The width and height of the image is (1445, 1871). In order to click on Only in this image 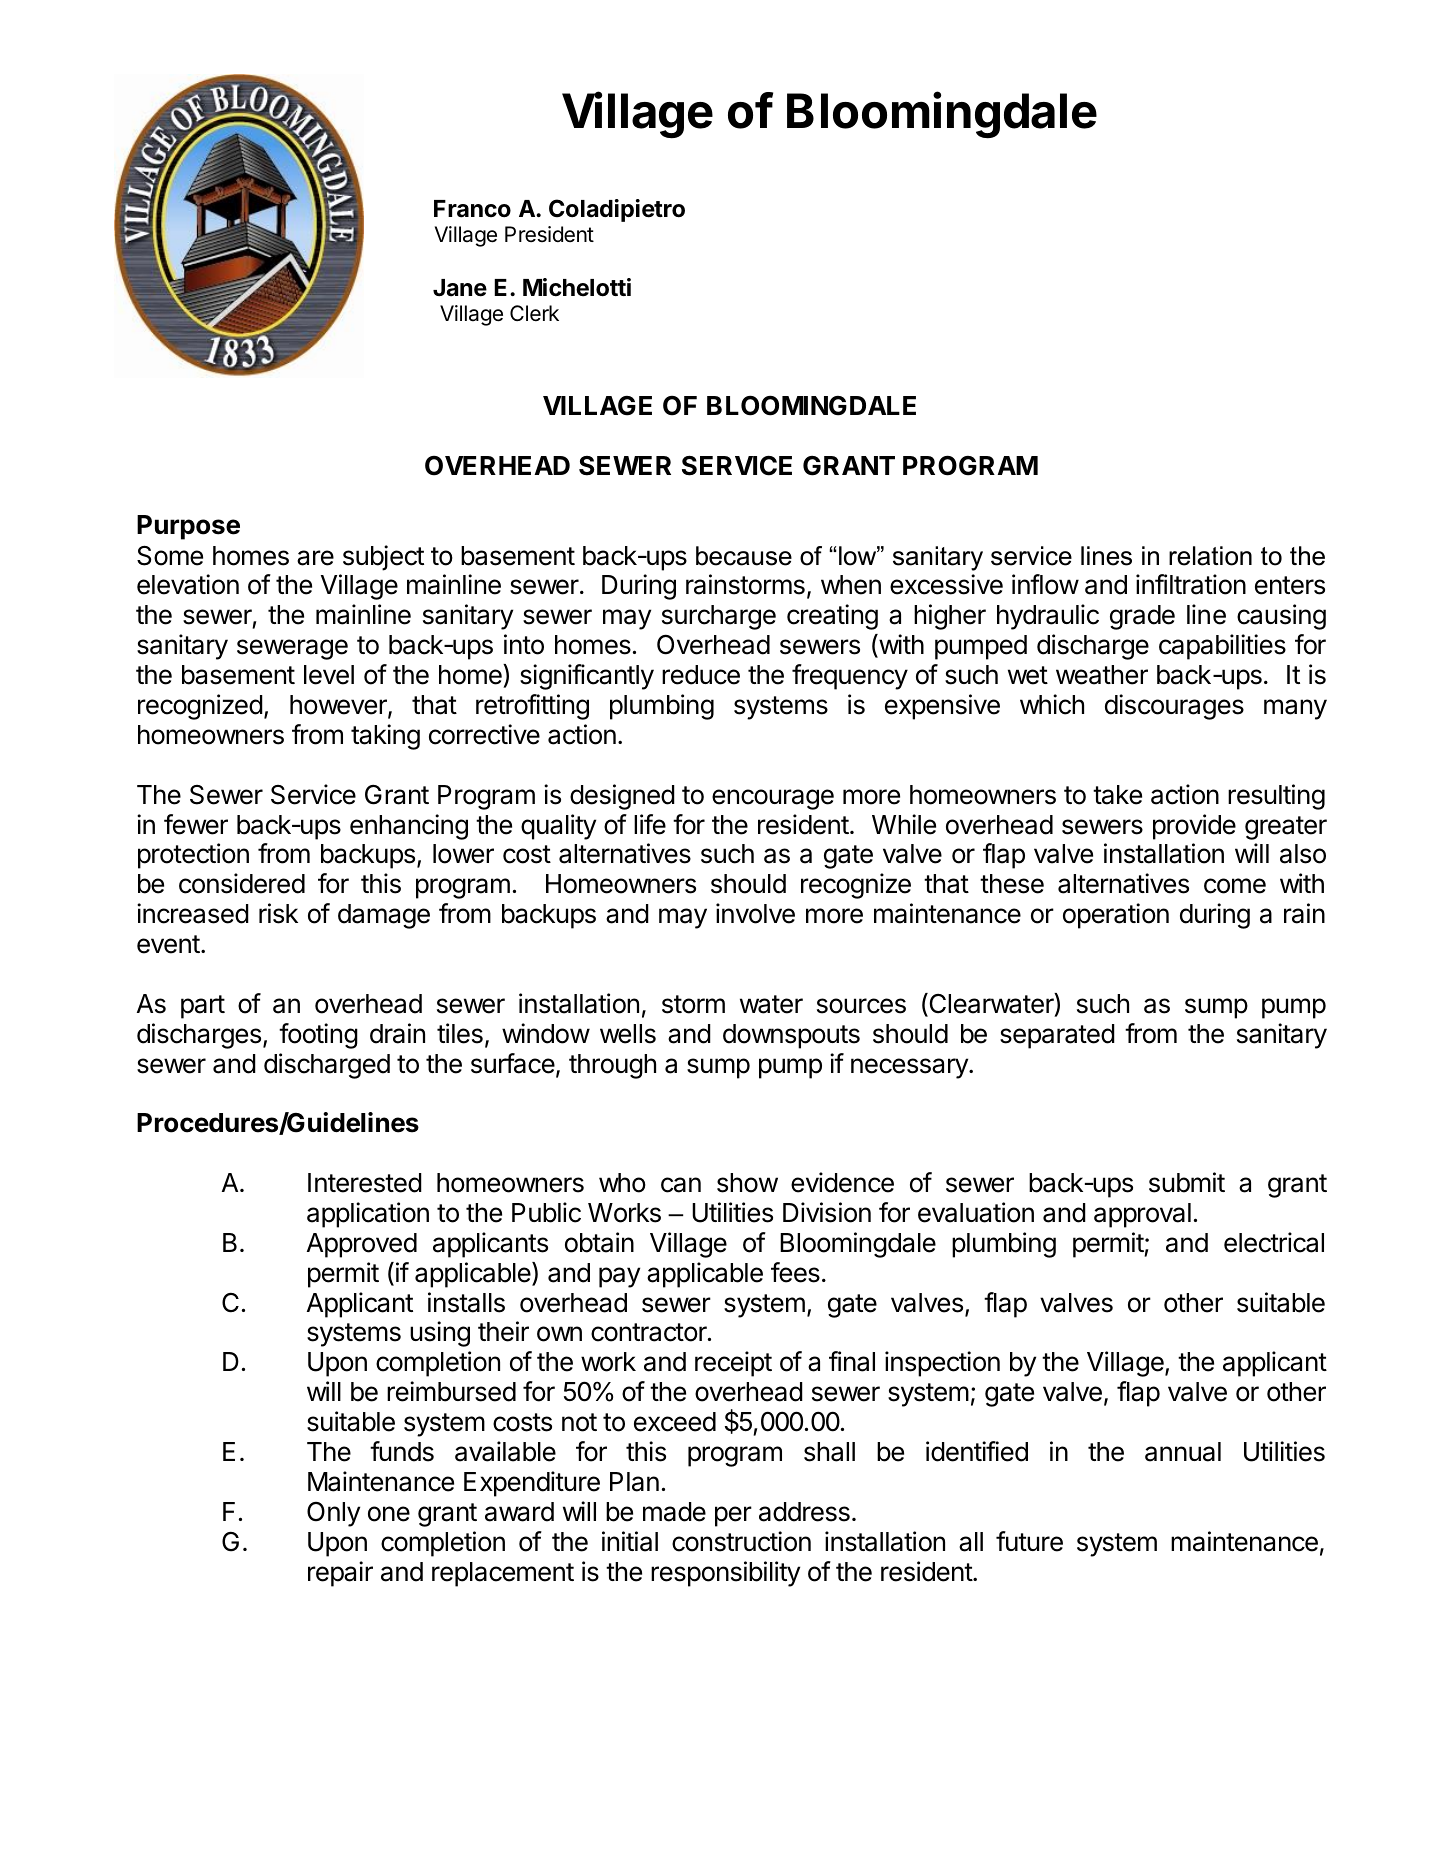, I will do `click(333, 1514)`.
